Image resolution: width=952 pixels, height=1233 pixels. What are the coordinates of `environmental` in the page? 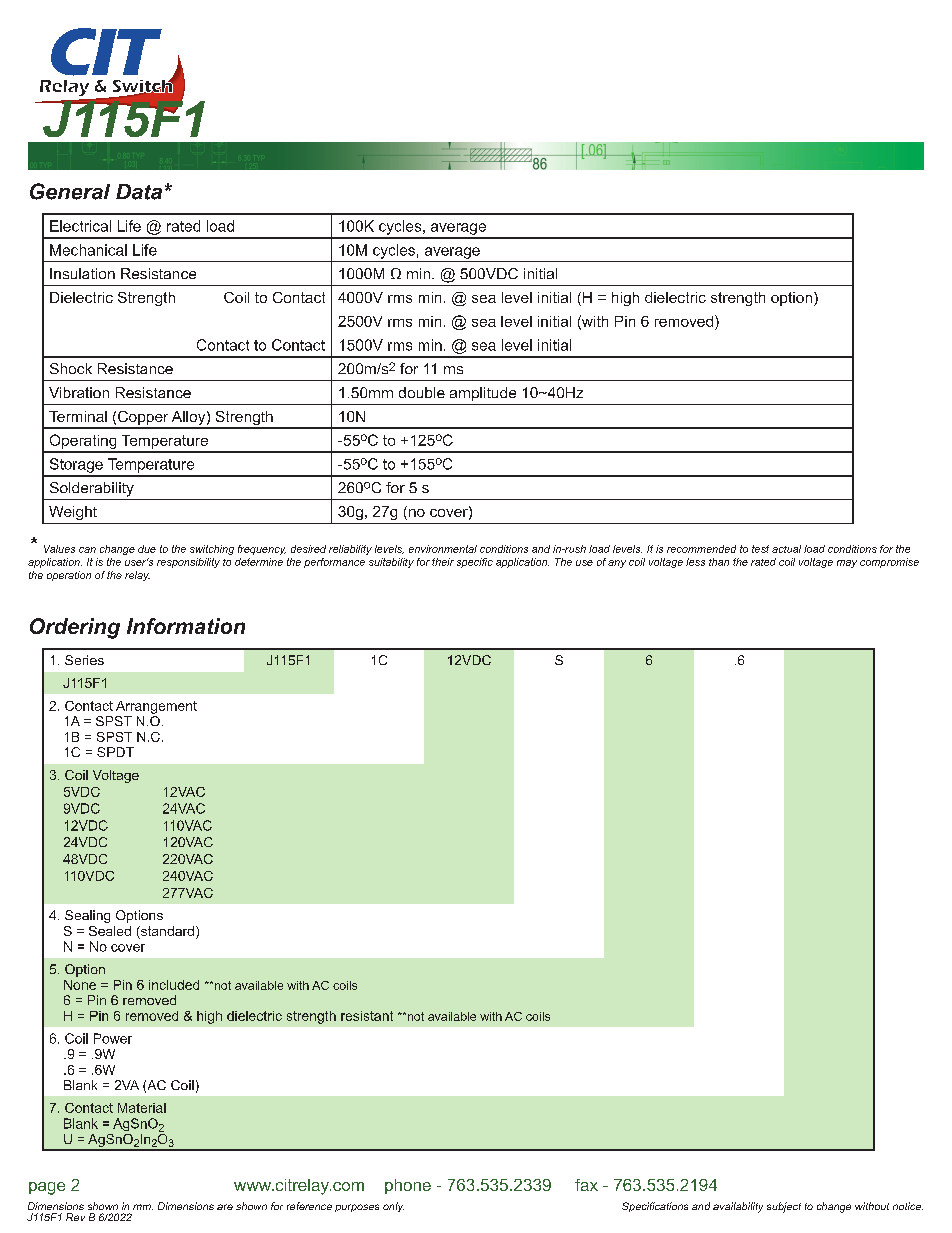 It's located at (443, 549).
